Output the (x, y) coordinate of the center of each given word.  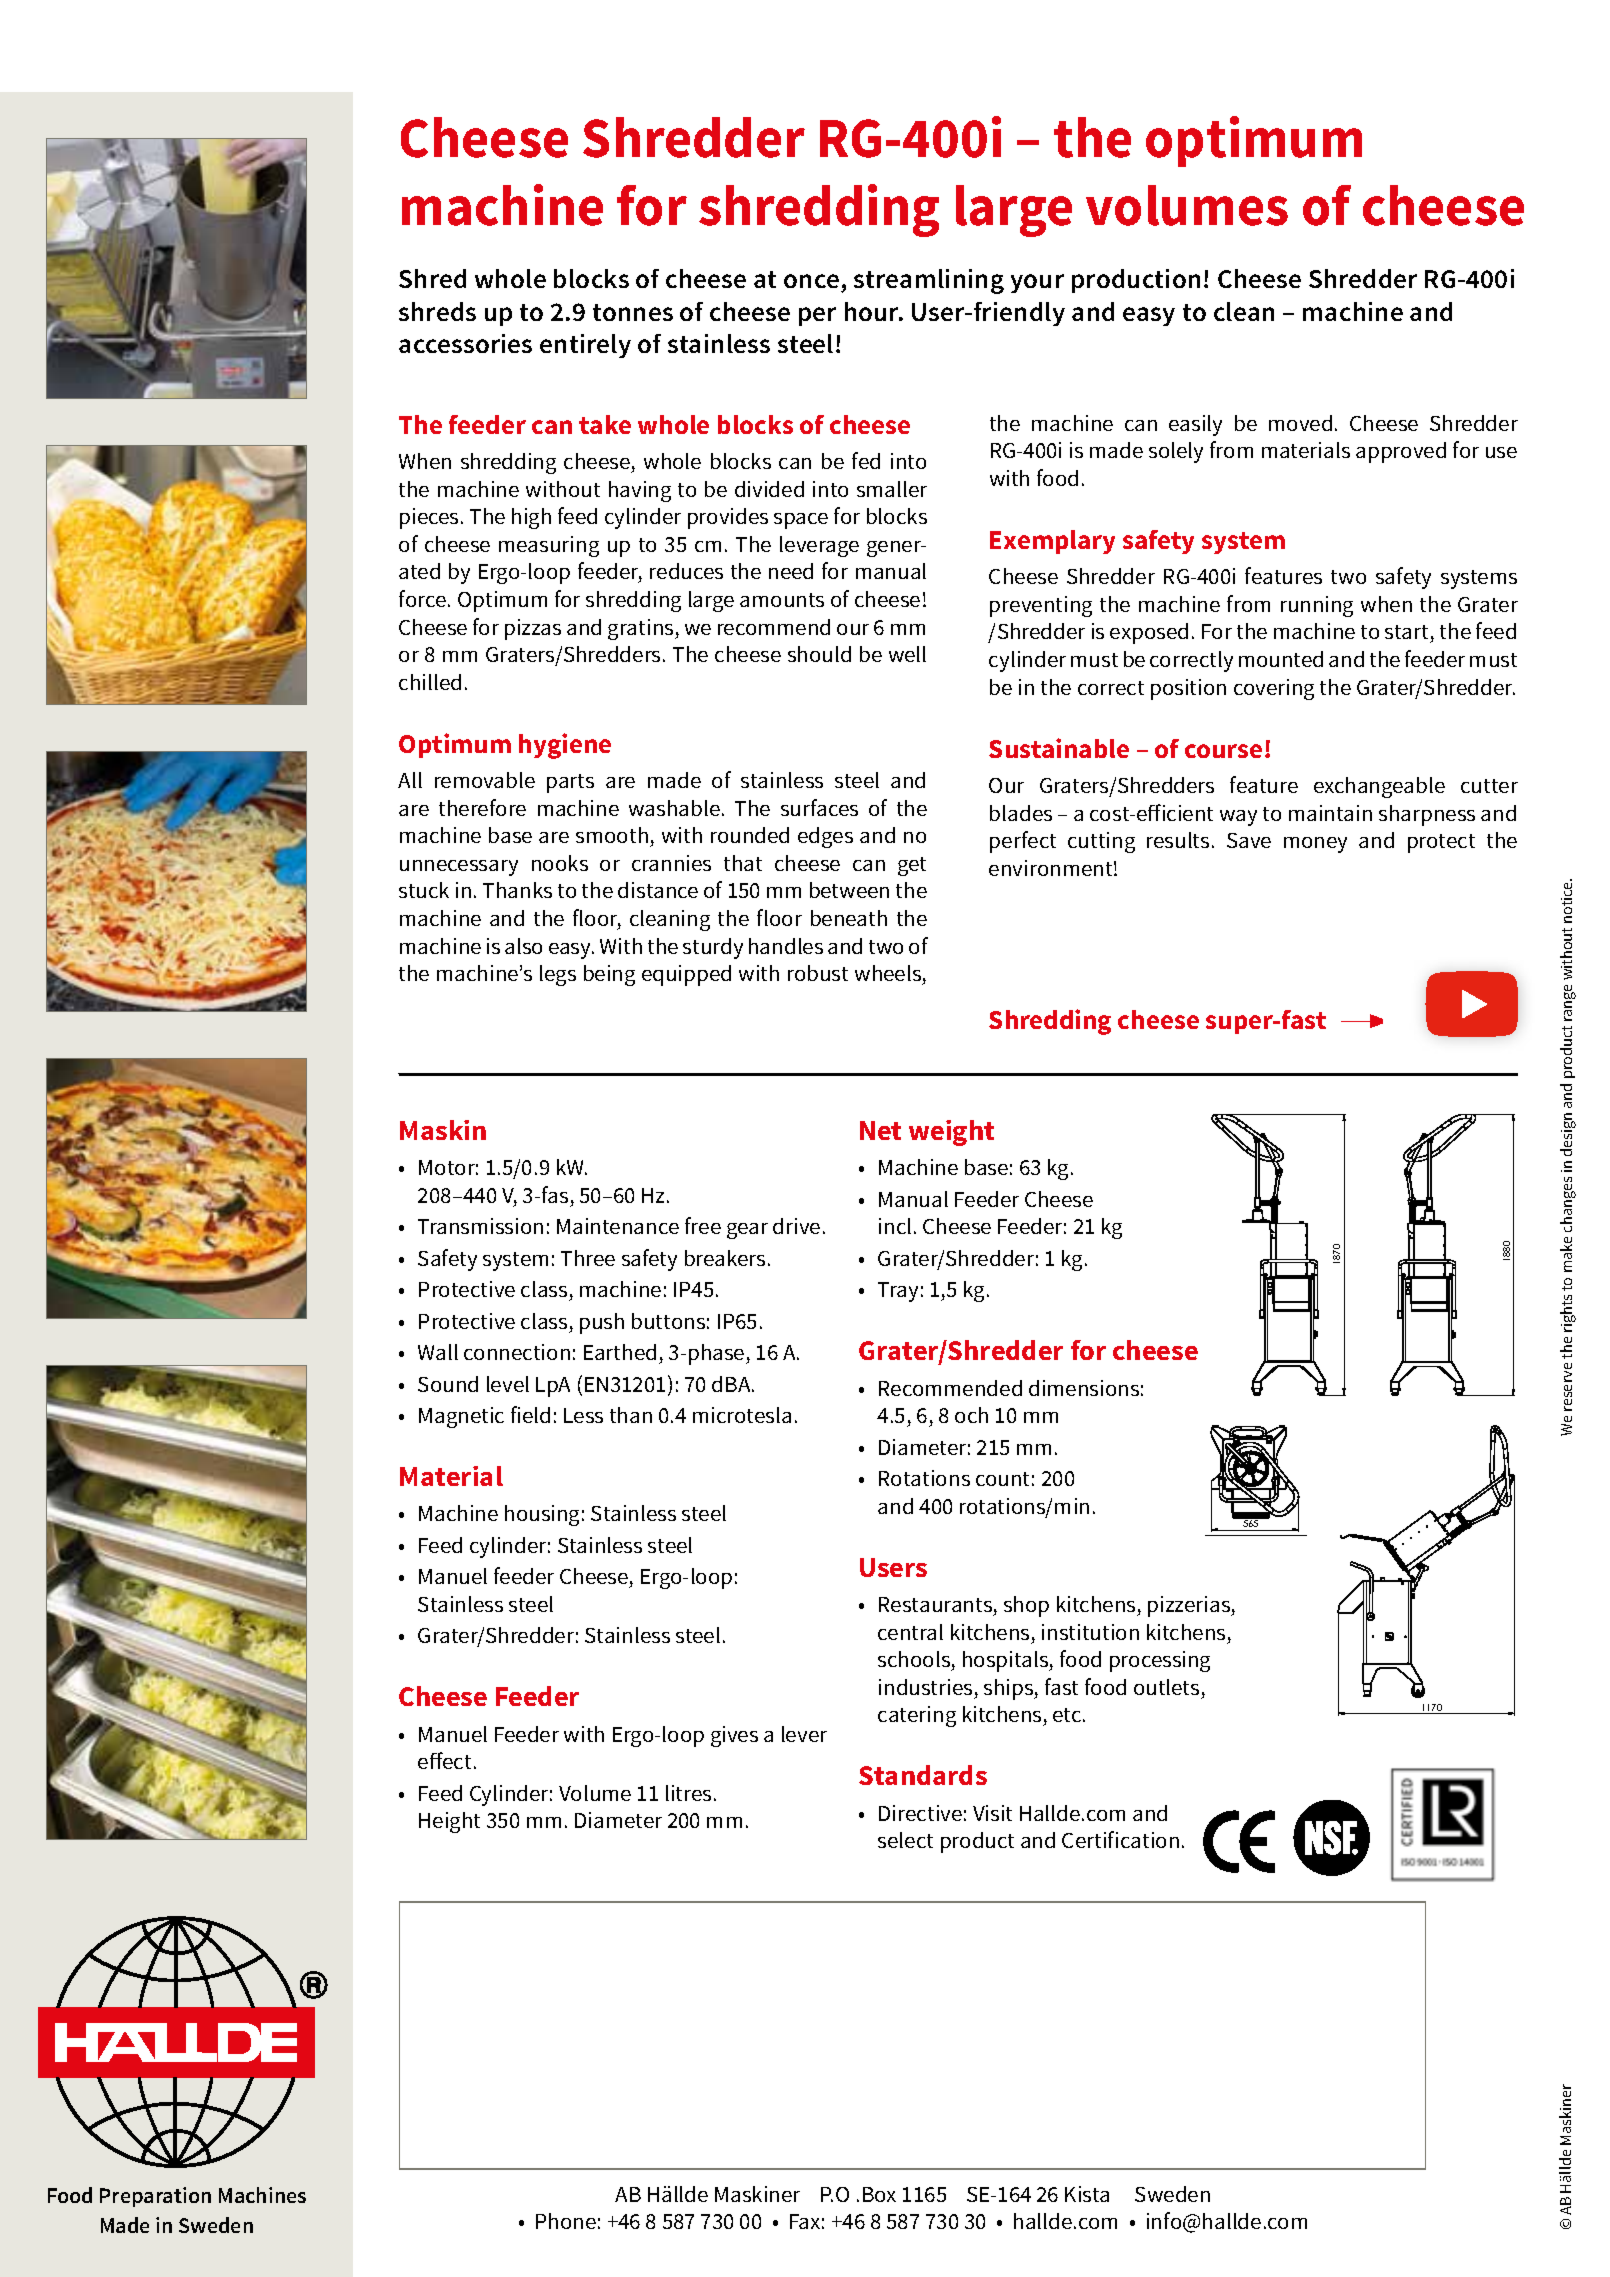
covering (1274, 689)
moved (1300, 423)
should (819, 654)
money (1315, 845)
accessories (465, 343)
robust (818, 973)
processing (1160, 1661)
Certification (1120, 1839)
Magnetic (461, 1417)
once (813, 283)
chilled (430, 682)
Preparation (155, 2197)
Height (449, 1822)
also (523, 946)
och (971, 1415)
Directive (920, 1813)
